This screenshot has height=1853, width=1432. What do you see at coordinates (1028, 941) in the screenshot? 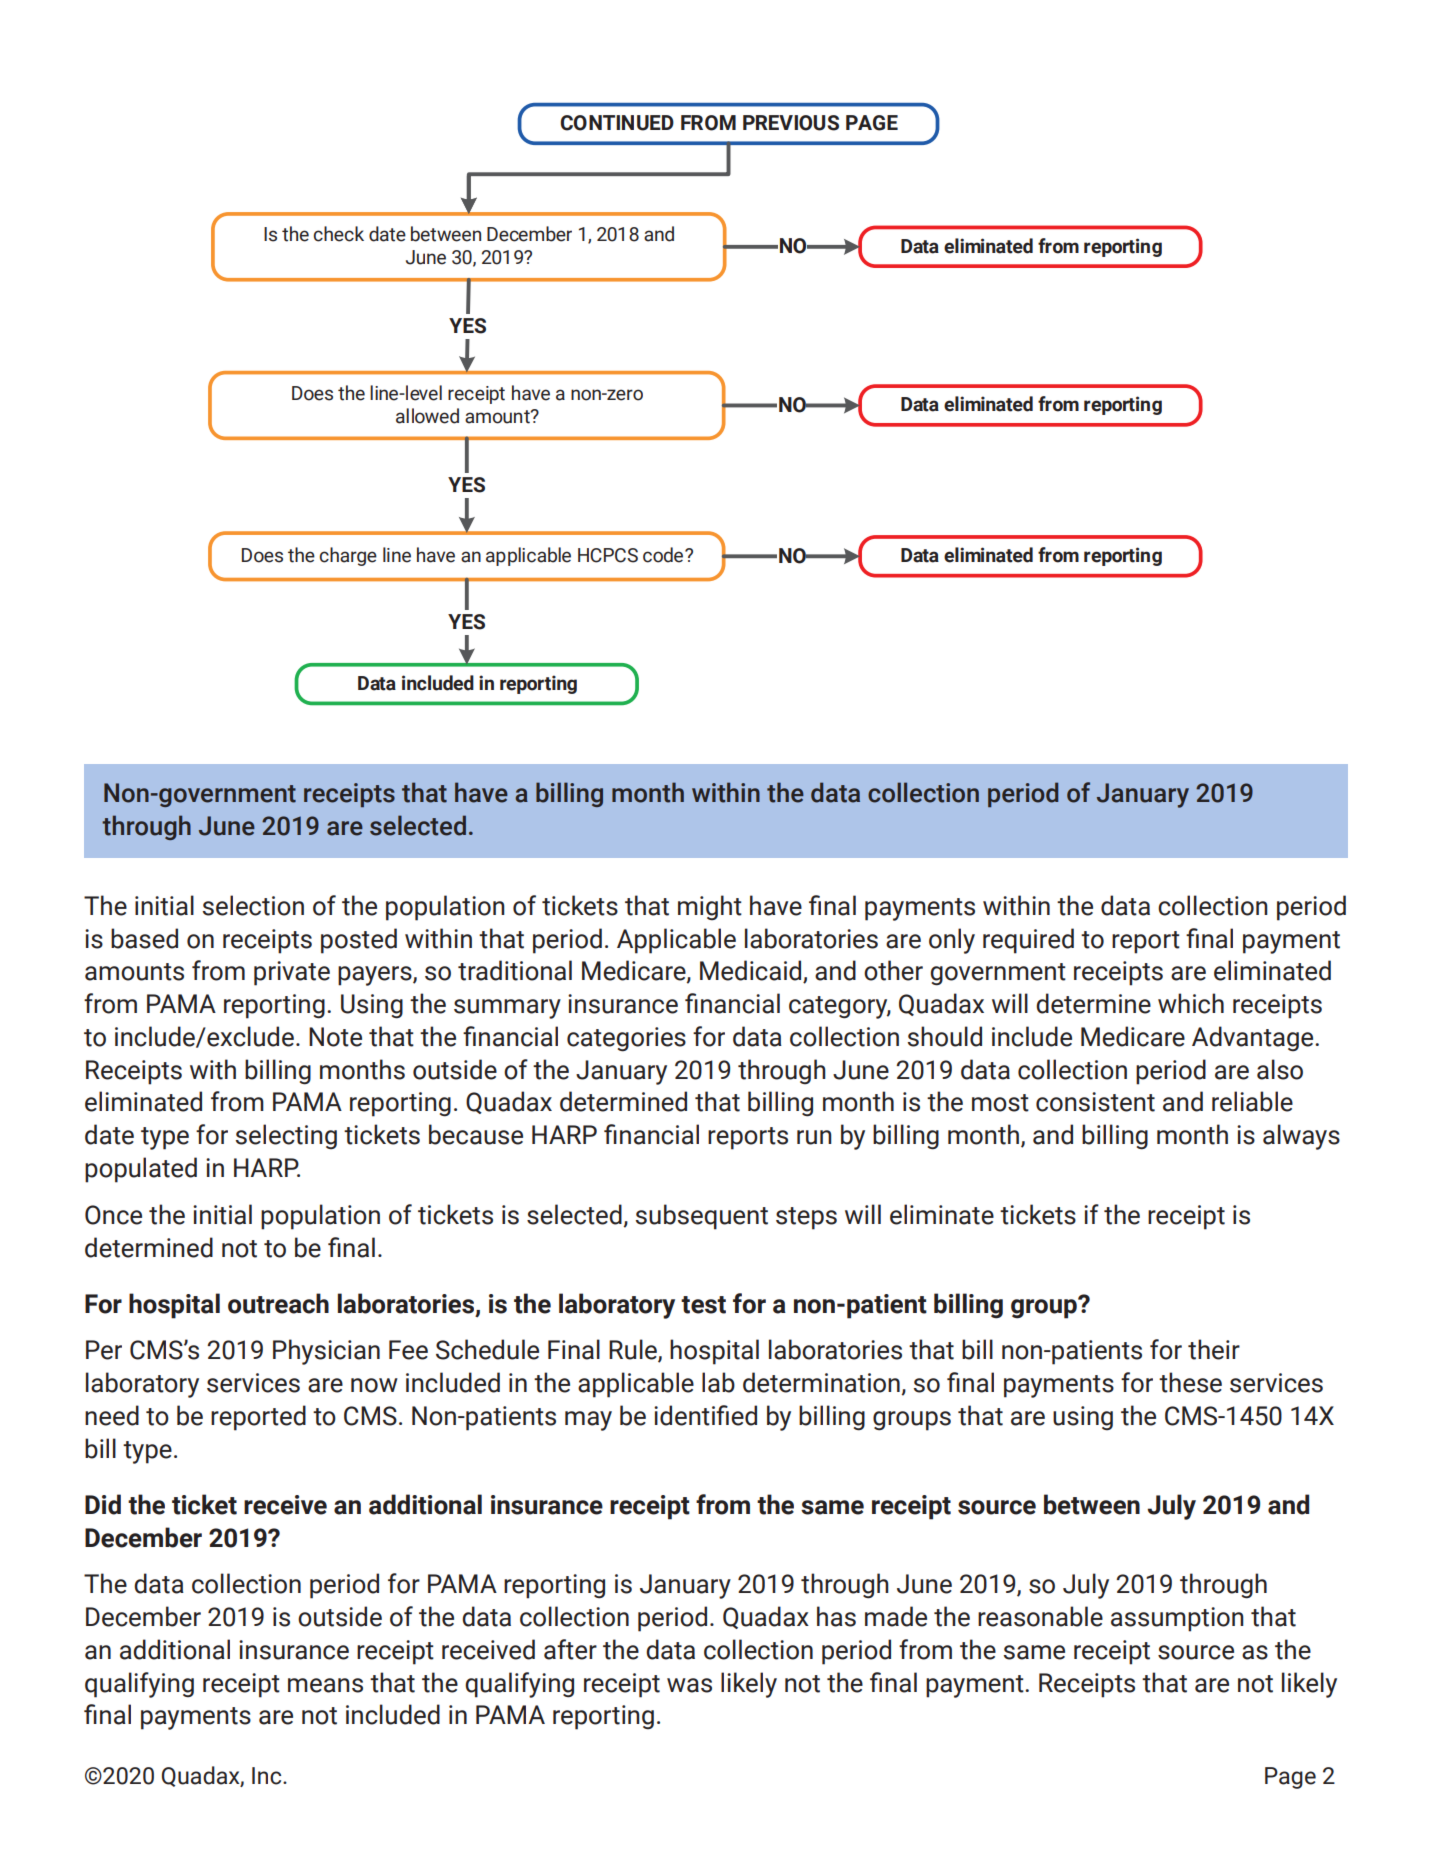
I see `required` at bounding box center [1028, 941].
